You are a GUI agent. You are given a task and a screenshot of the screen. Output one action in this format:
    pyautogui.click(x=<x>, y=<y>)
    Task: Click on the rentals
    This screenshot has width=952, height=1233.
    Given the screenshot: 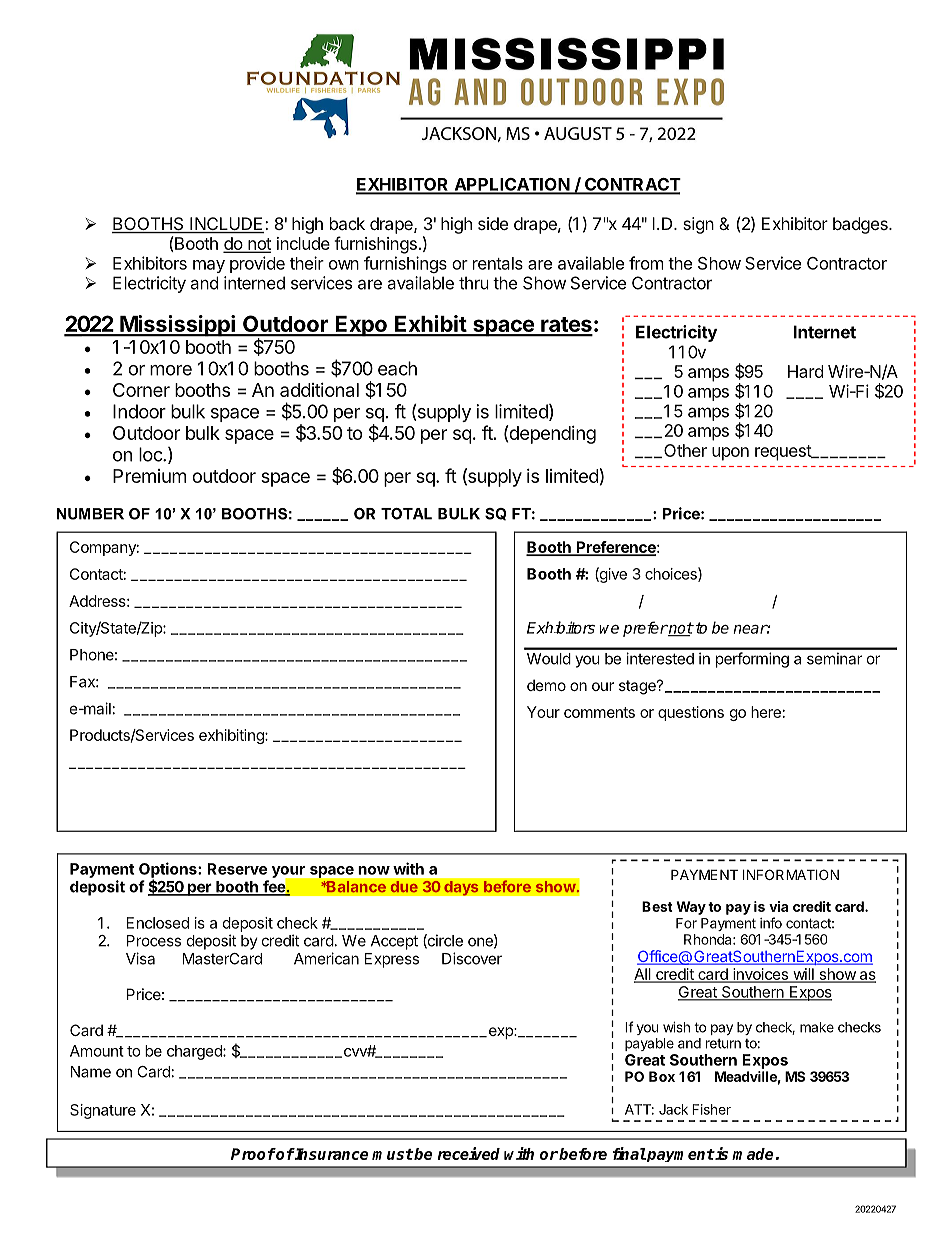 What is the action you would take?
    pyautogui.click(x=498, y=263)
